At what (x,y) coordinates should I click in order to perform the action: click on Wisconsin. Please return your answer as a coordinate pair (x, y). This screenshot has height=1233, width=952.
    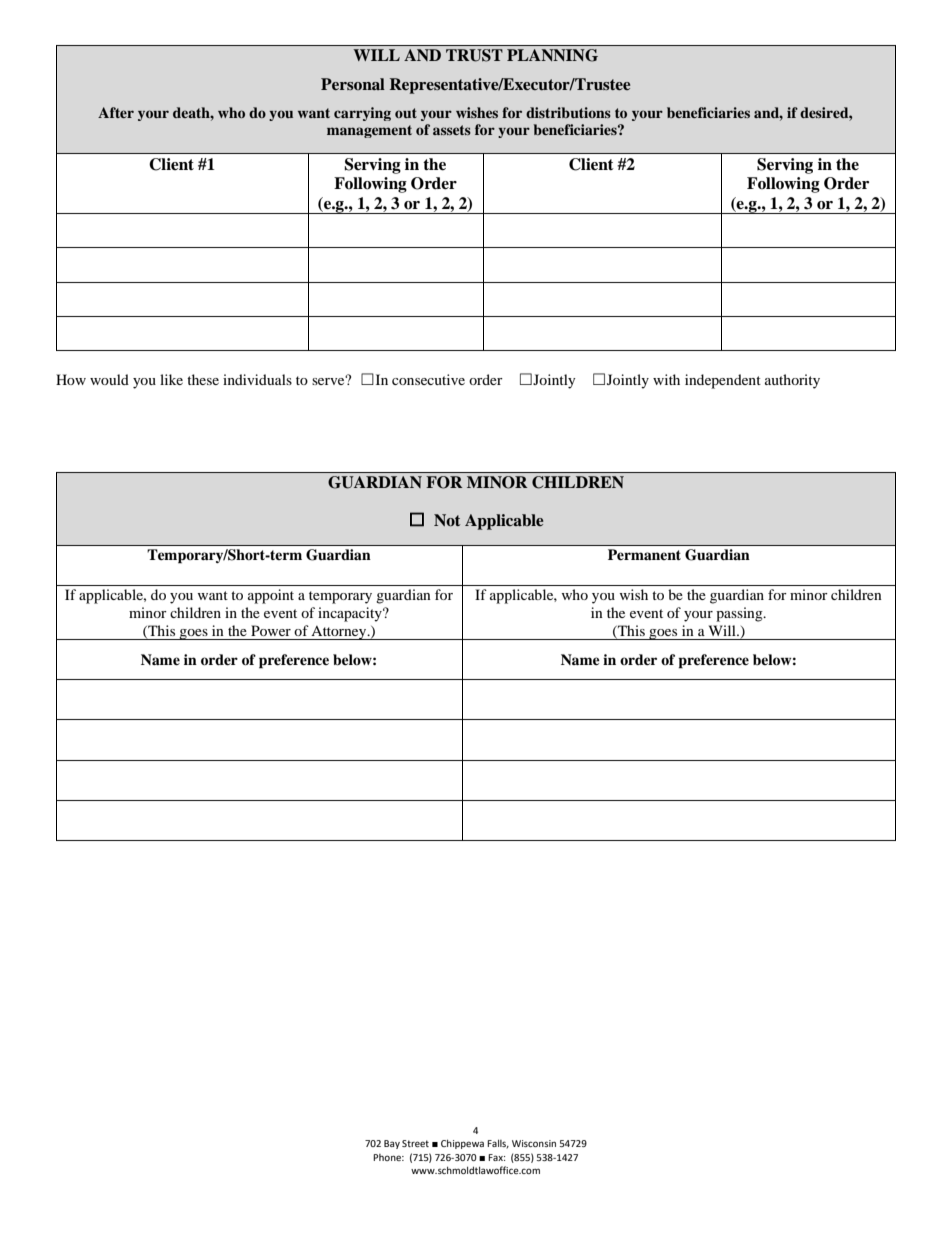
    Looking at the image, I should click on (534, 1143).
